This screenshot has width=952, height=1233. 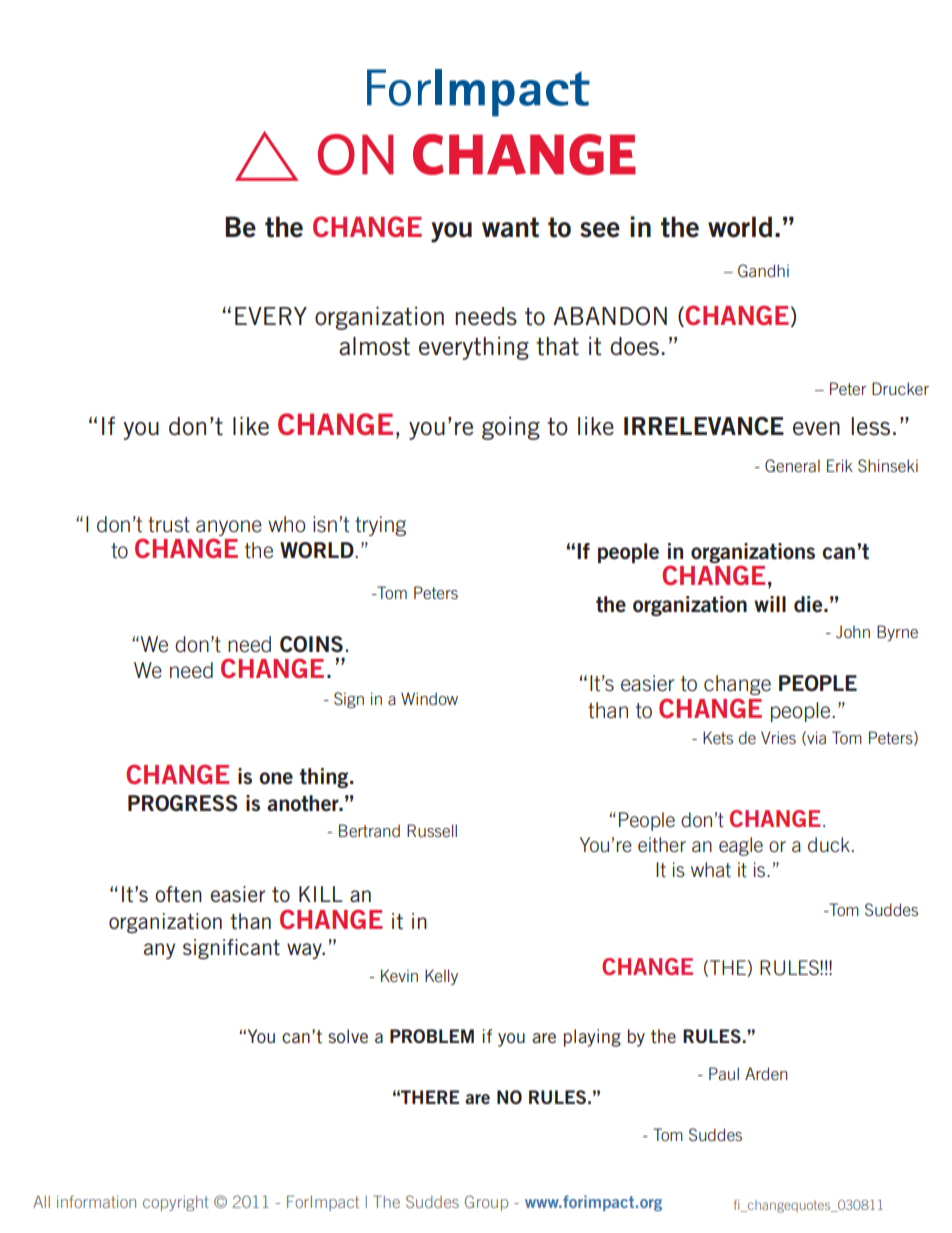 I want to click on PROGRESS, so click(x=183, y=803).
